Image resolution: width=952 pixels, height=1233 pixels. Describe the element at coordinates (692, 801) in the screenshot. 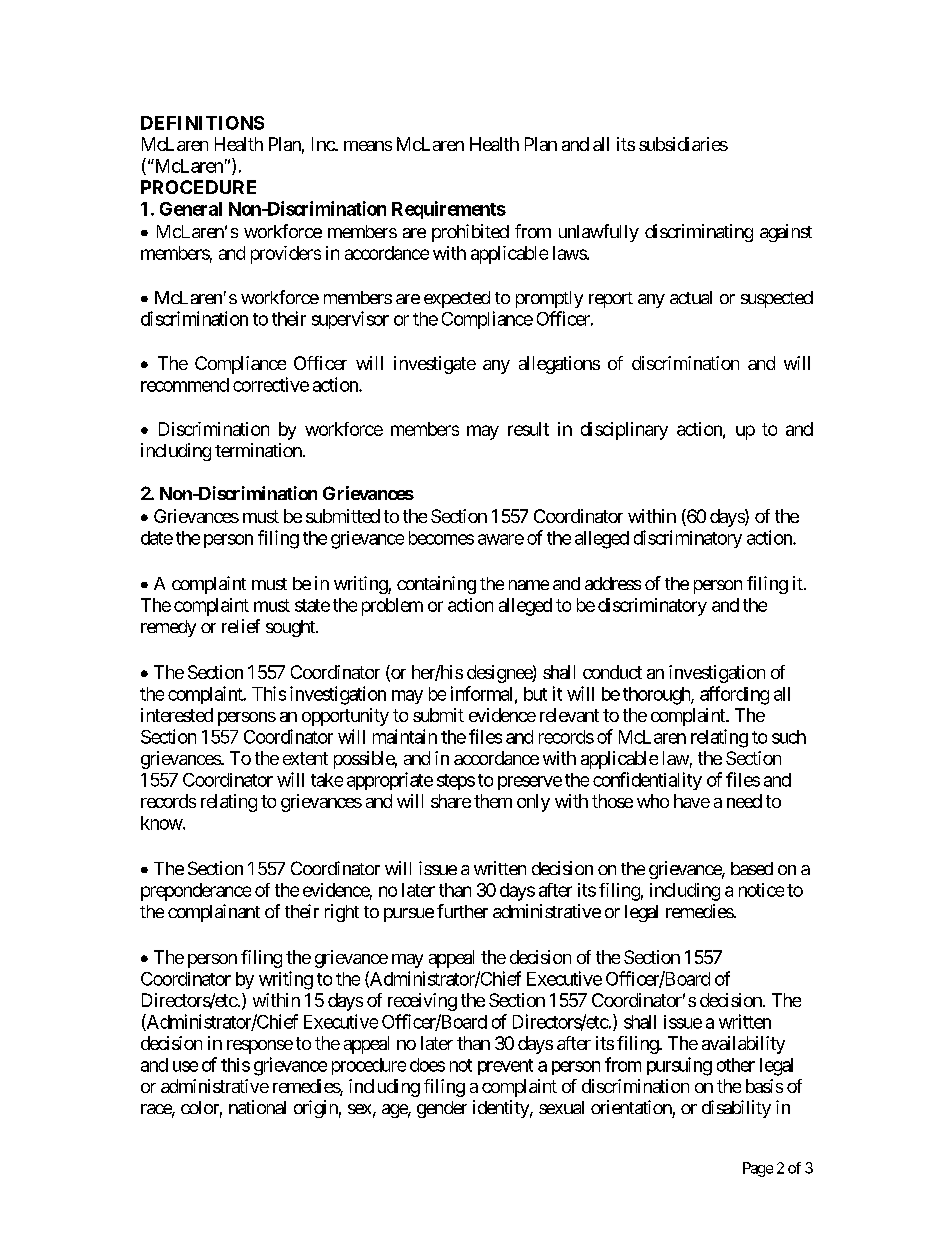

I see `have` at that location.
